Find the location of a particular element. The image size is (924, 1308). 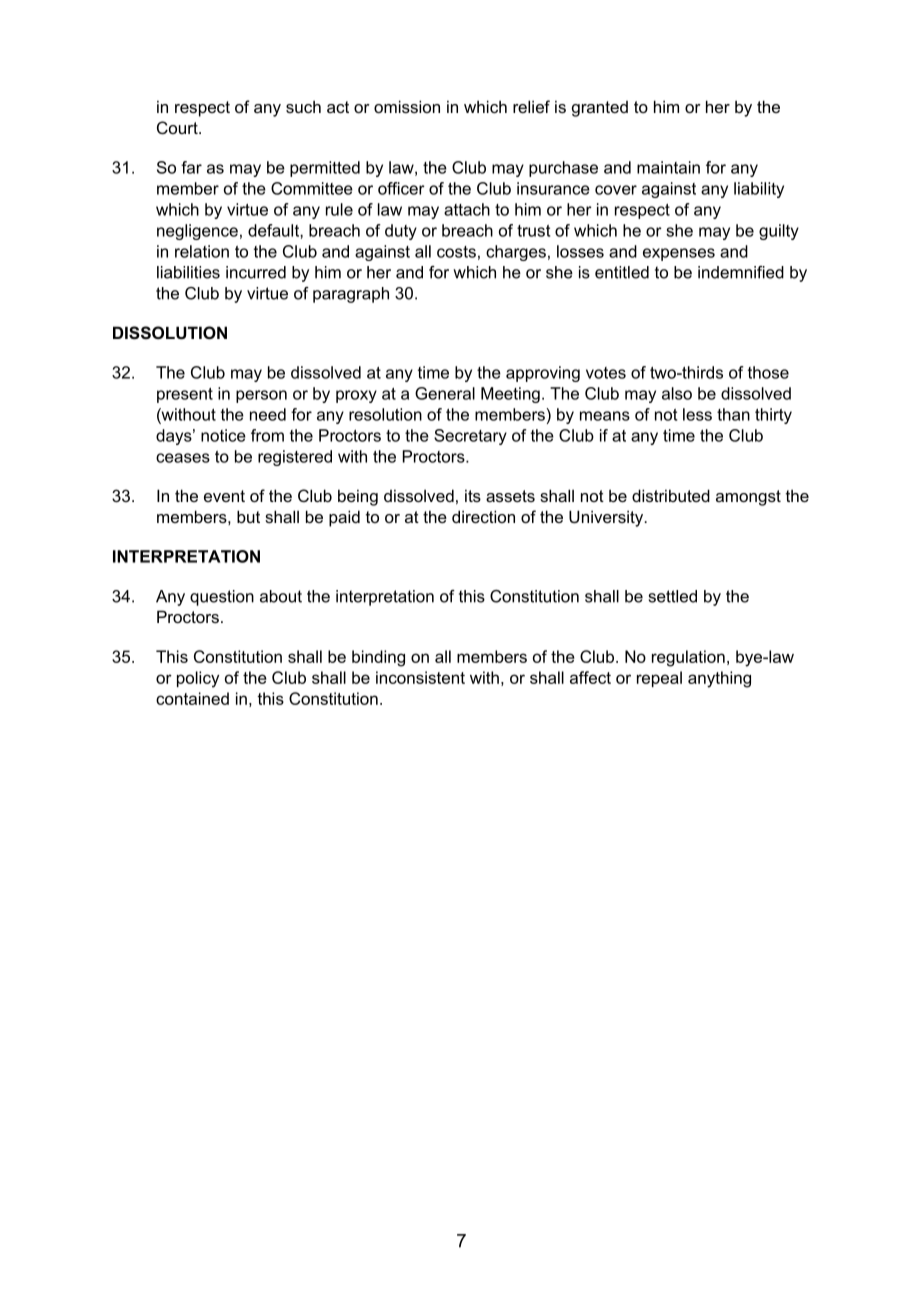

General is located at coordinates (445, 393).
